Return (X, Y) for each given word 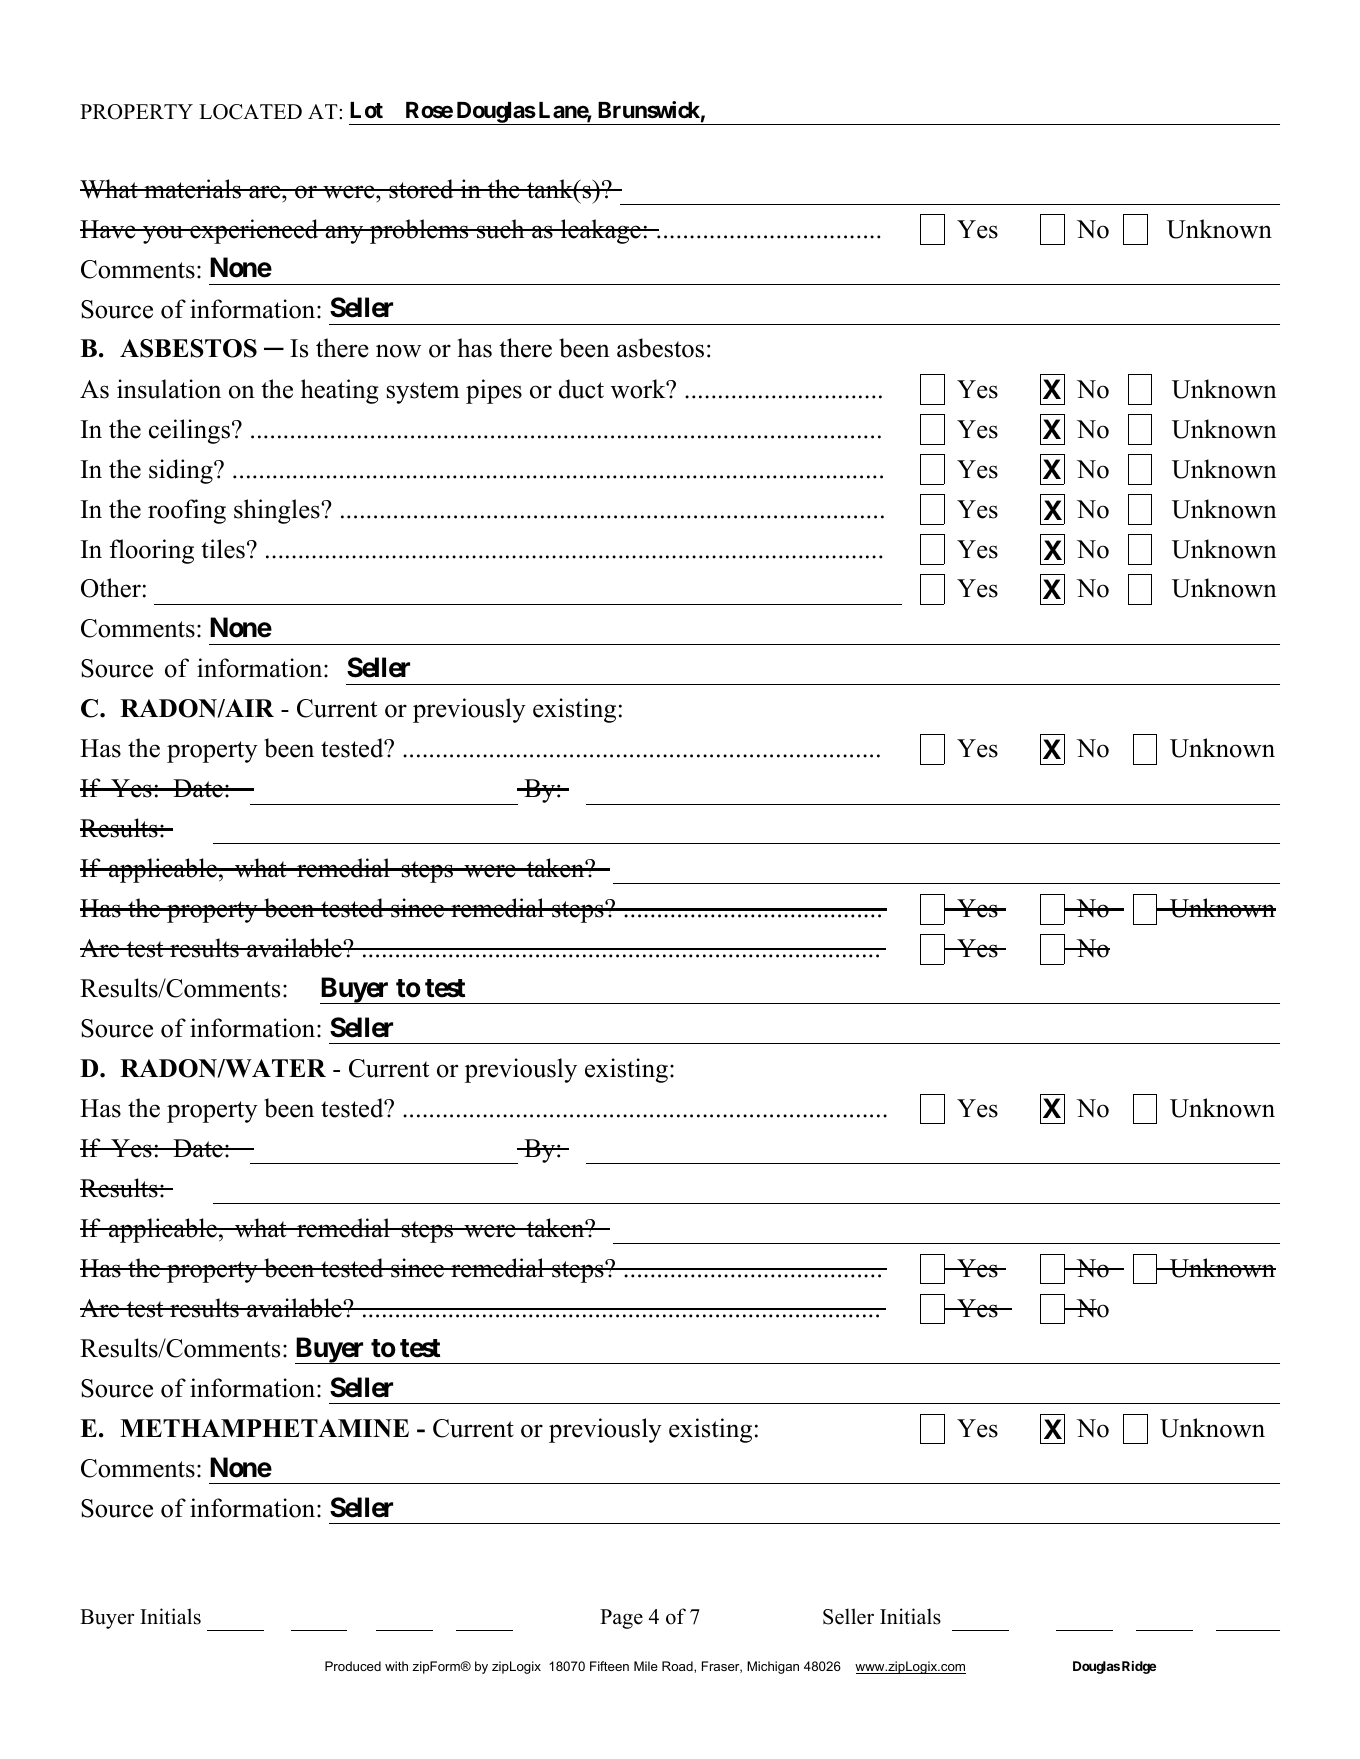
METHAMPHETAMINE (264, 1428)
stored (421, 189)
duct (581, 389)
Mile (646, 1666)
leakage (601, 231)
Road (678, 1666)
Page (621, 1619)
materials (192, 189)
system (423, 393)
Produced (353, 1666)
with (396, 1666)
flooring (151, 551)
